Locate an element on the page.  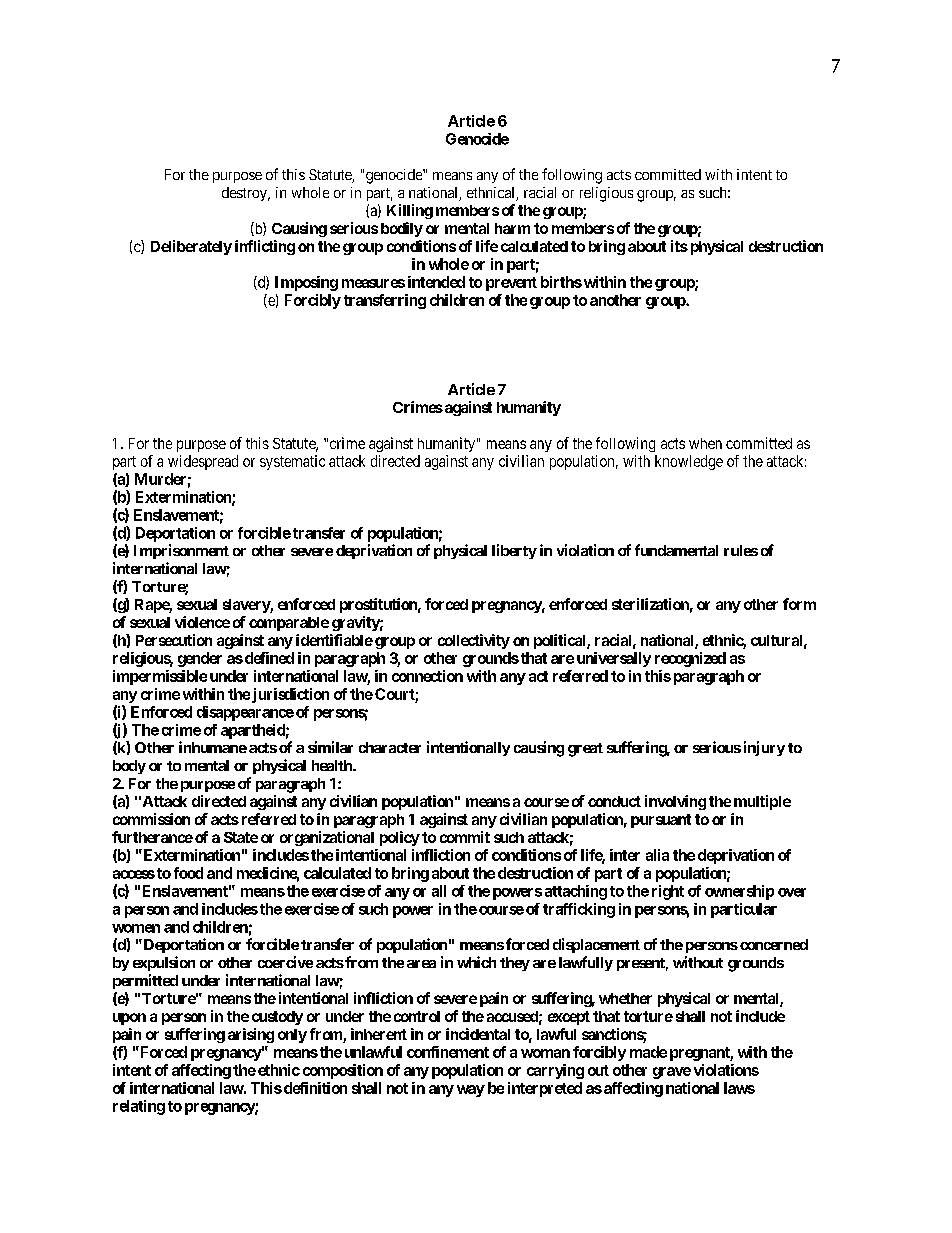
knowledge is located at coordinates (689, 462).
